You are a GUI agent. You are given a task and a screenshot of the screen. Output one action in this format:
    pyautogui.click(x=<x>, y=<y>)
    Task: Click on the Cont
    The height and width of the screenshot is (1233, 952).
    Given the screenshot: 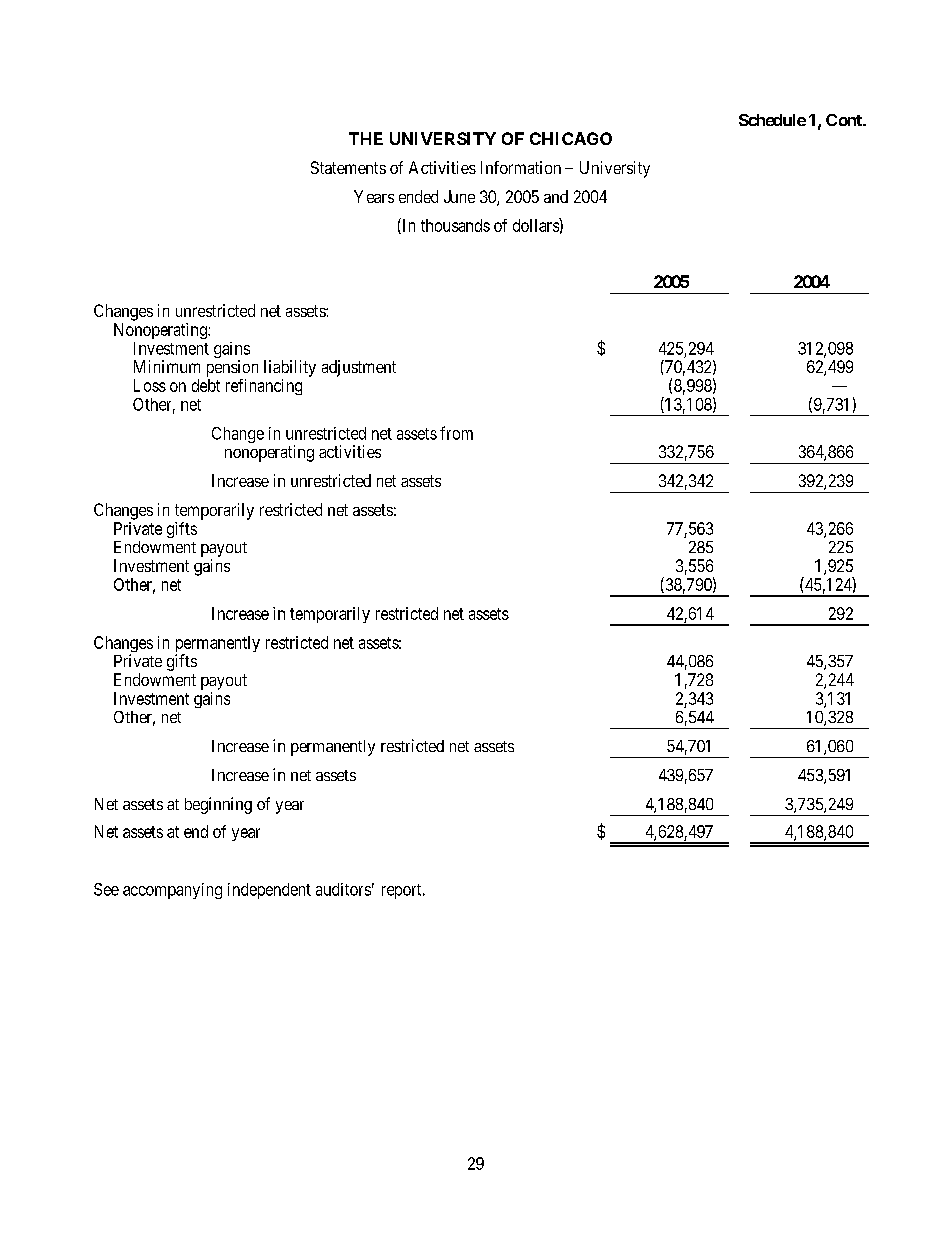 What is the action you would take?
    pyautogui.click(x=845, y=120)
